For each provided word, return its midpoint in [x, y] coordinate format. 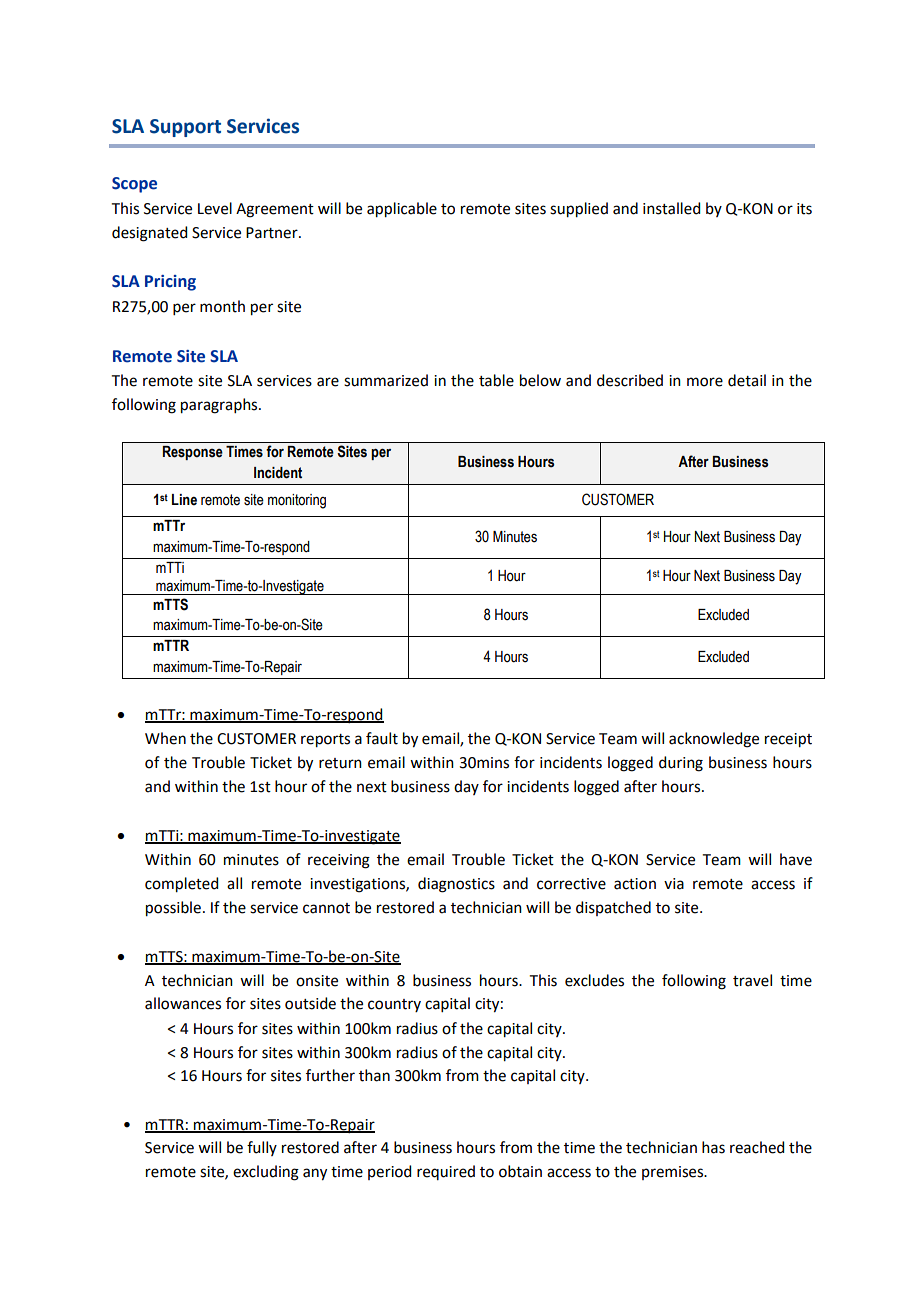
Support [185, 128]
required [446, 1172]
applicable [402, 210]
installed [671, 208]
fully [262, 1148]
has [713, 1147]
